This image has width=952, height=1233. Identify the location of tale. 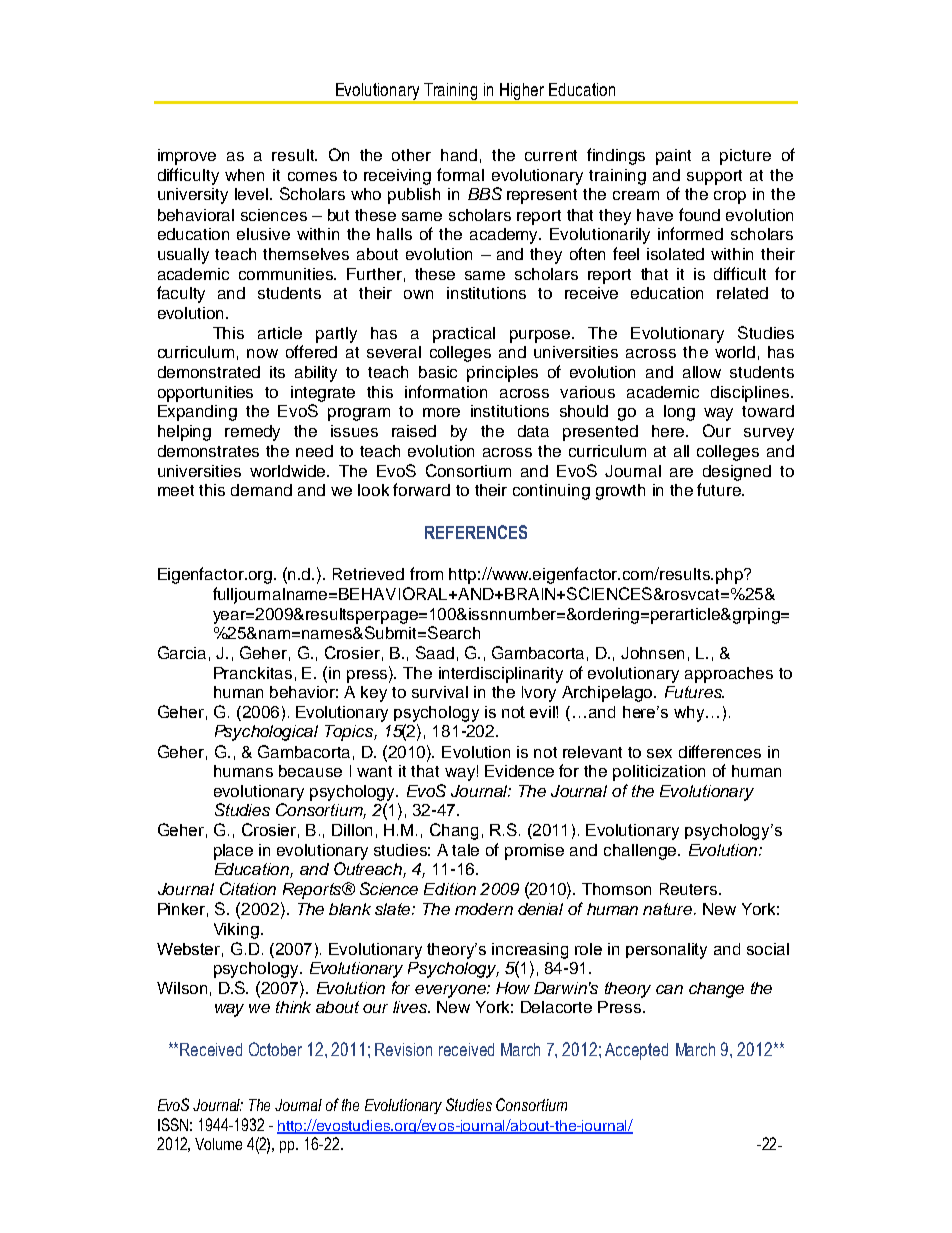
(465, 850).
